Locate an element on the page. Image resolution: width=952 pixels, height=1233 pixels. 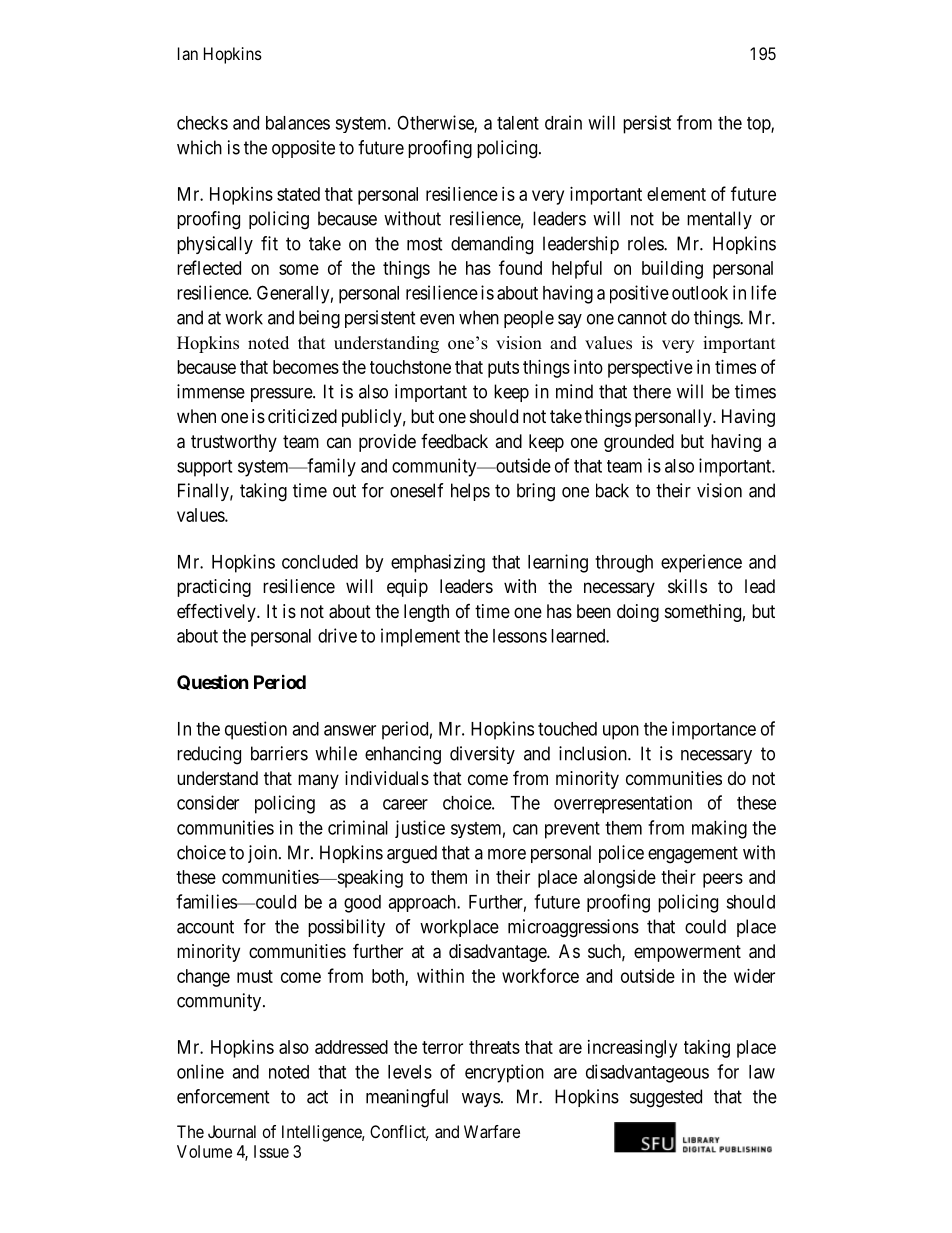
talent is located at coordinates (518, 123).
